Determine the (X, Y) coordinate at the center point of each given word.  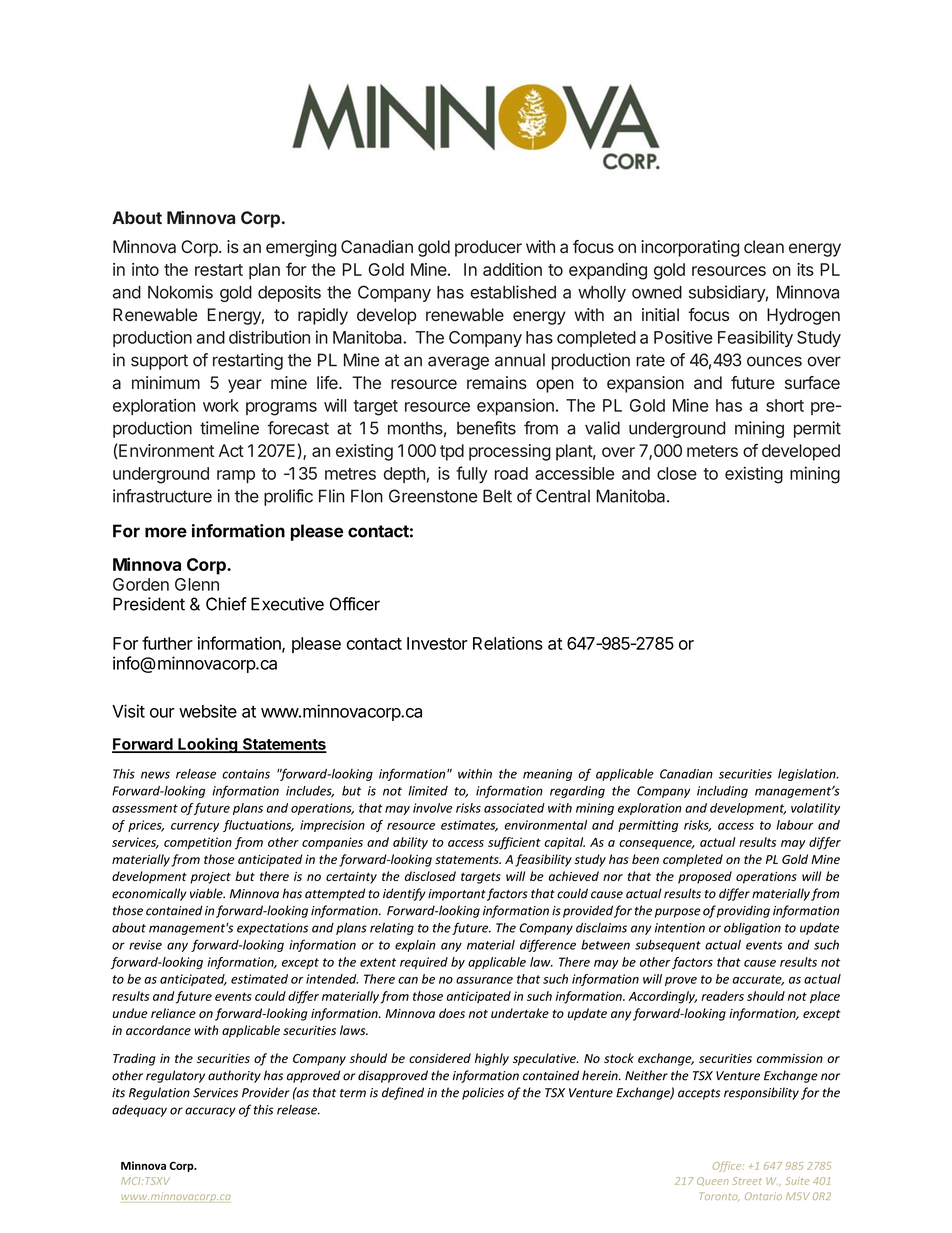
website (208, 711)
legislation (808, 775)
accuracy (210, 1112)
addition (512, 269)
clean (764, 247)
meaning (547, 775)
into (145, 269)
